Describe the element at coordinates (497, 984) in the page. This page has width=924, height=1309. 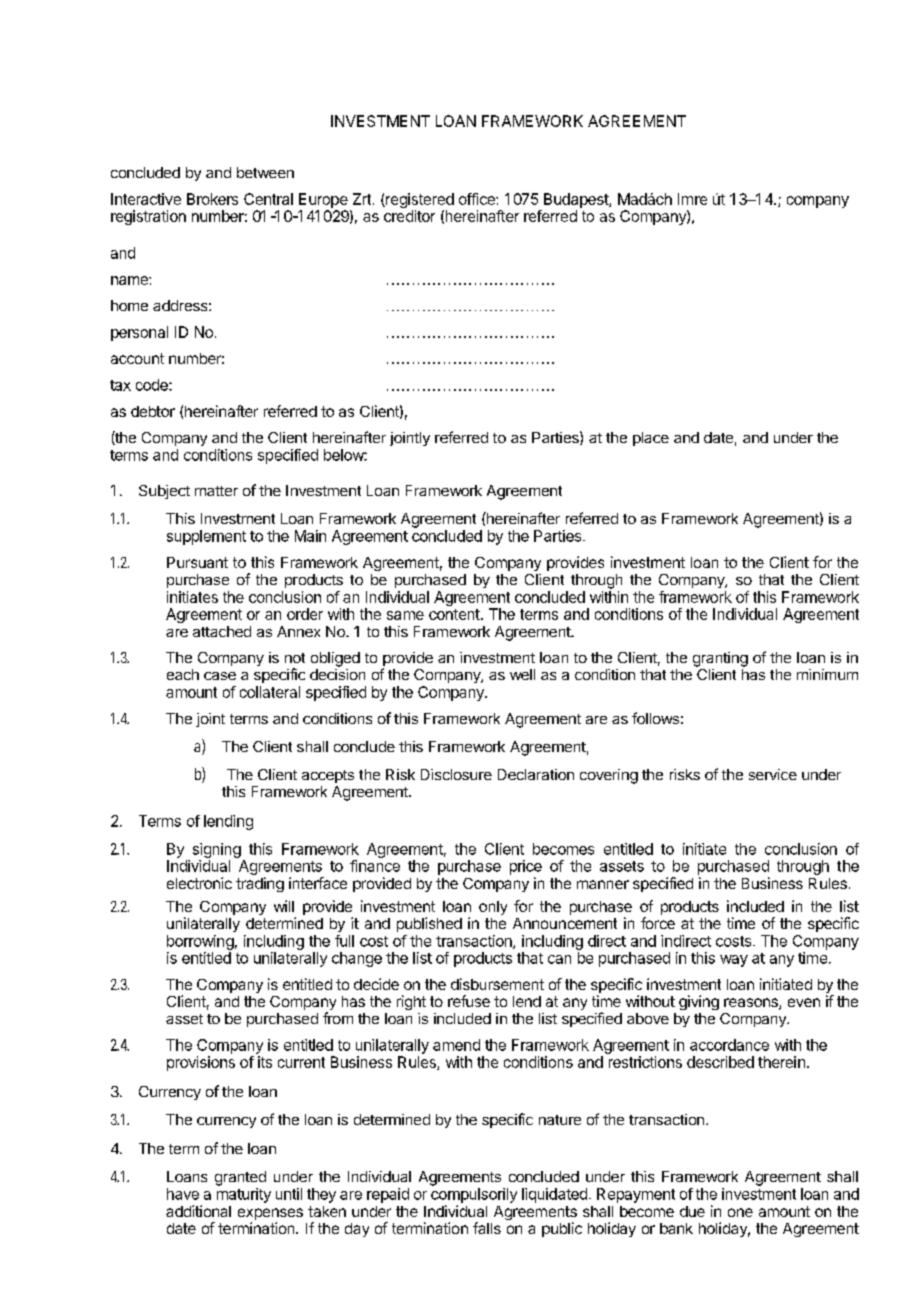
I see `disbursement` at that location.
